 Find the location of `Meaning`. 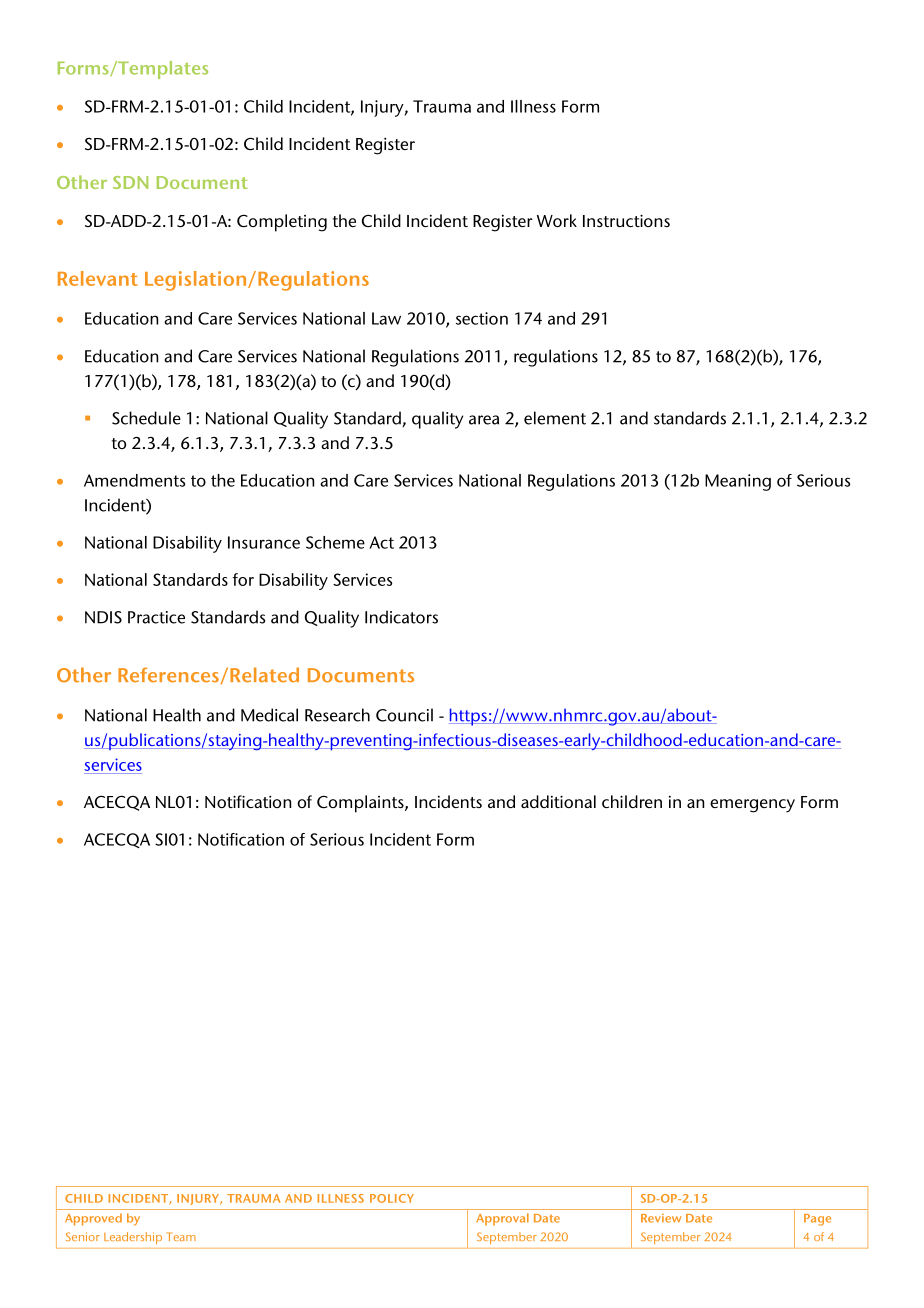

Meaning is located at coordinates (738, 482).
